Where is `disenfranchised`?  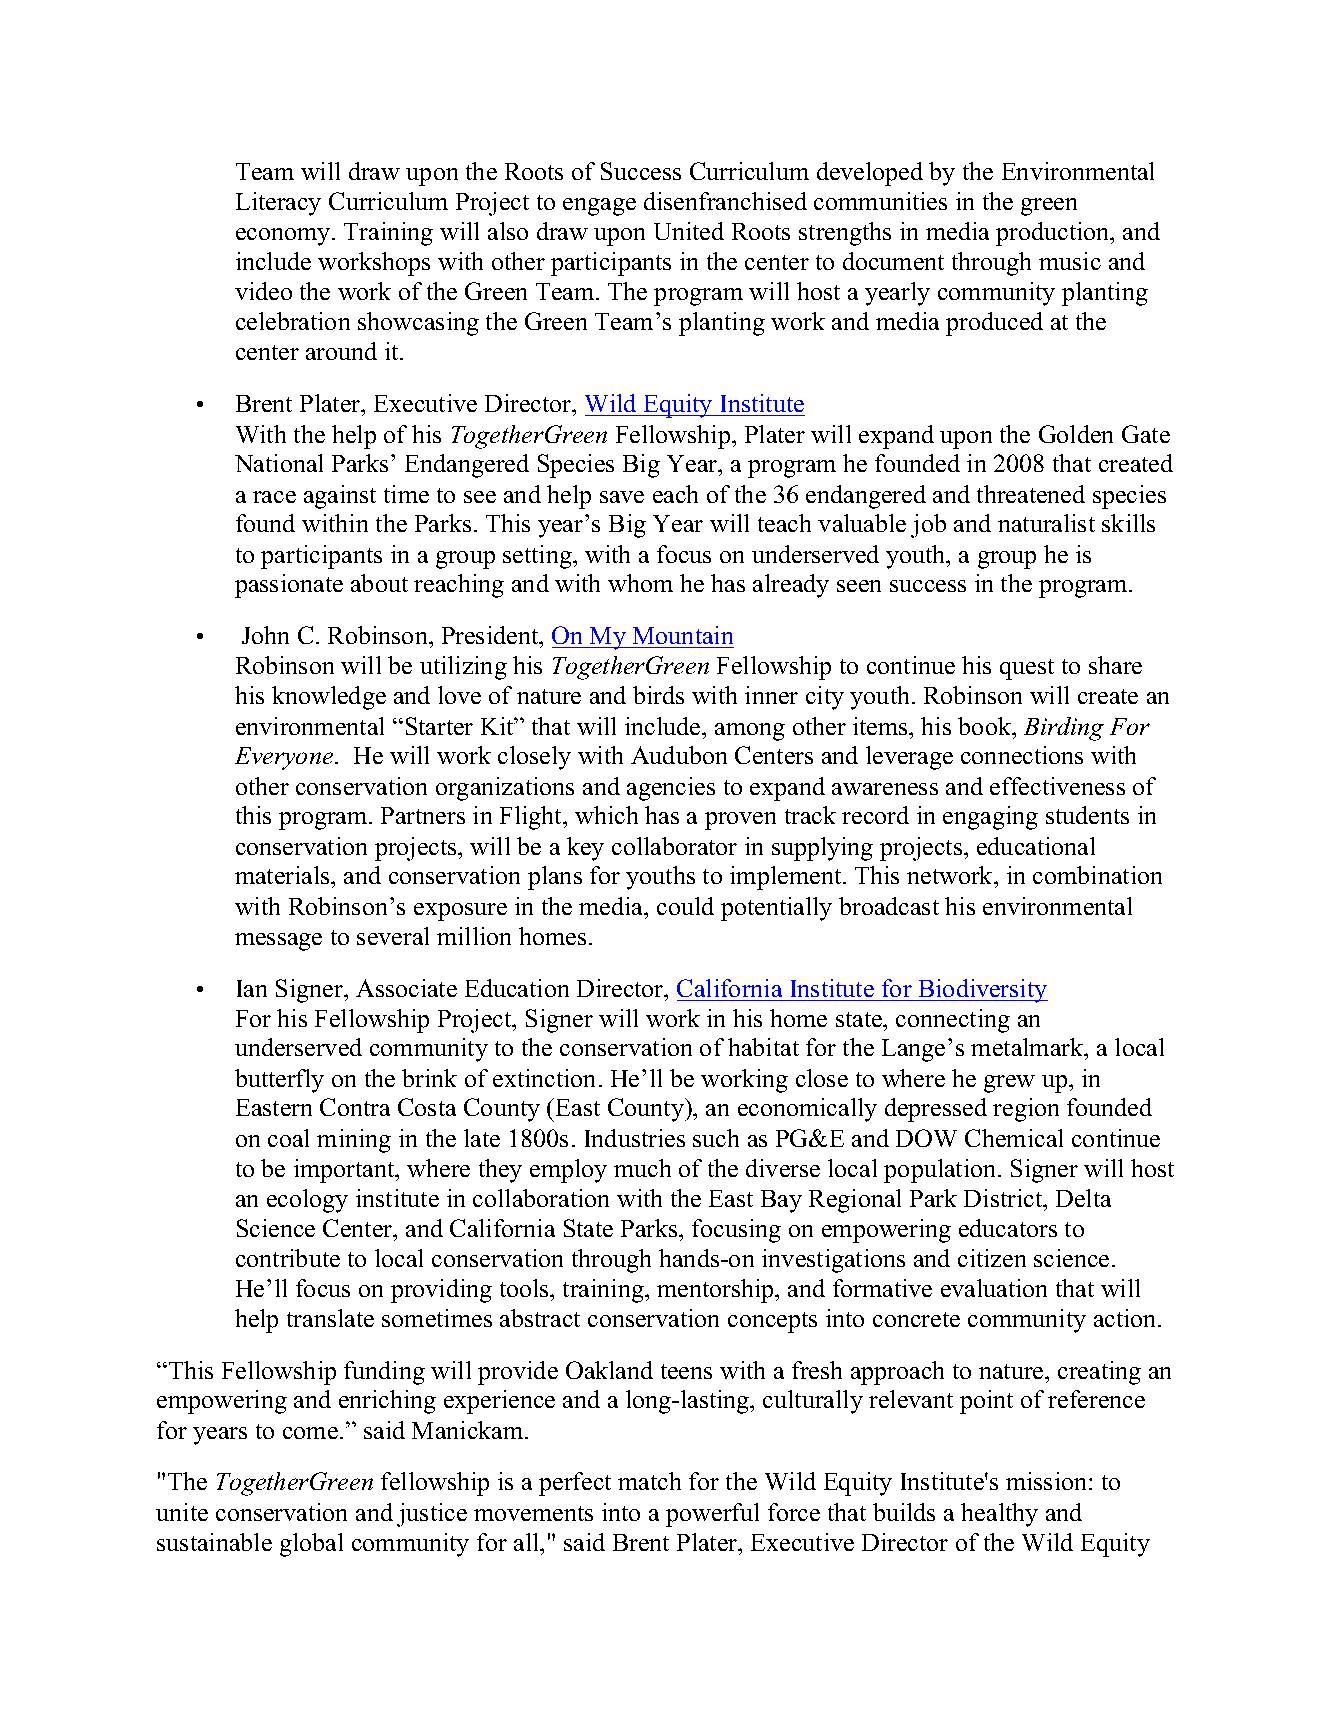
disenfranchised is located at coordinates (725, 201).
